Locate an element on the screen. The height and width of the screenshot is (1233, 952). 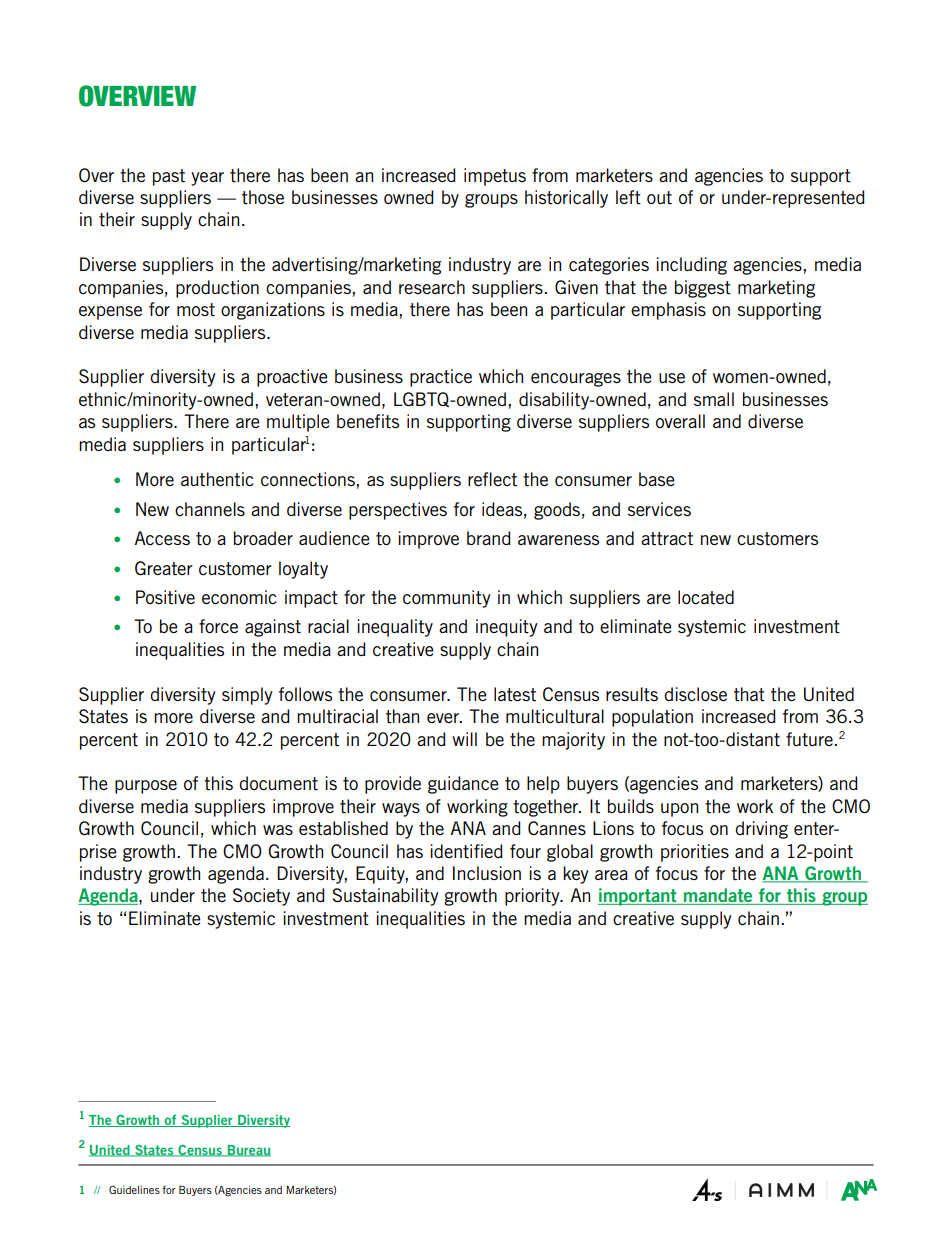
perspectives is located at coordinates (398, 511).
